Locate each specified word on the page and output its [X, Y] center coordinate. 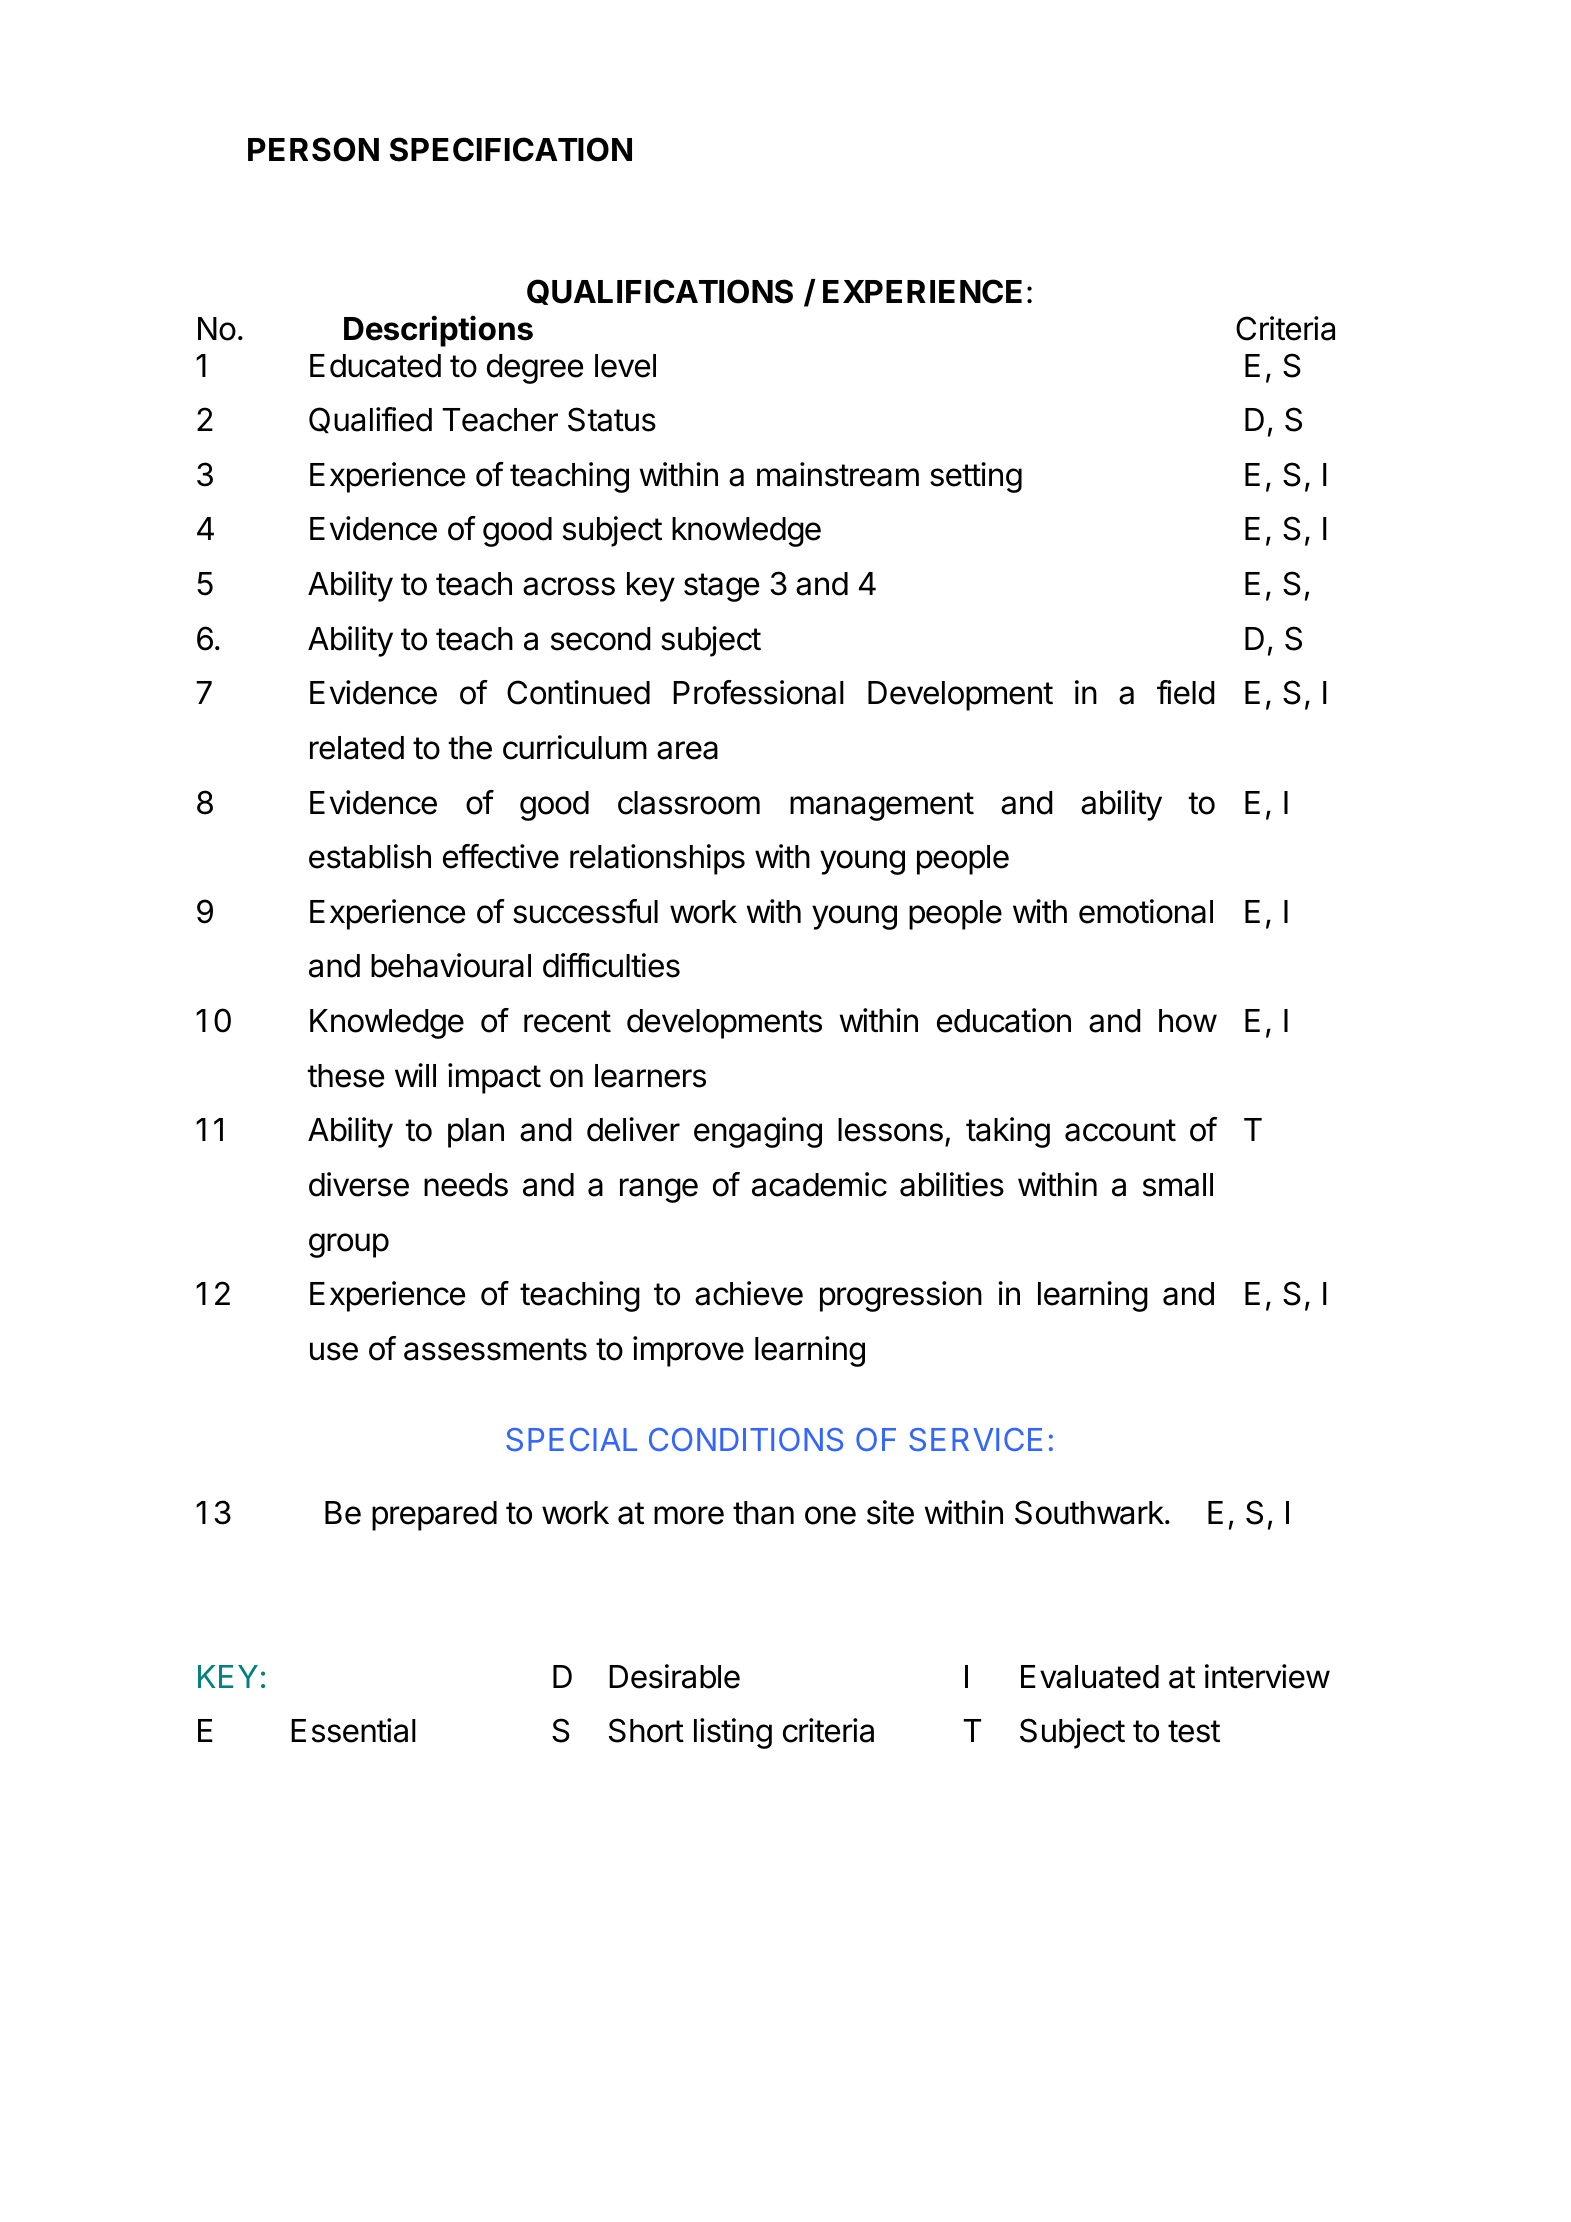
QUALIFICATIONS [660, 292]
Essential [353, 1730]
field [1186, 692]
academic [819, 1184]
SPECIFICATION [511, 149]
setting [976, 477]
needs [466, 1185]
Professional [758, 692]
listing [733, 1733]
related [357, 748]
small [1178, 1185]
